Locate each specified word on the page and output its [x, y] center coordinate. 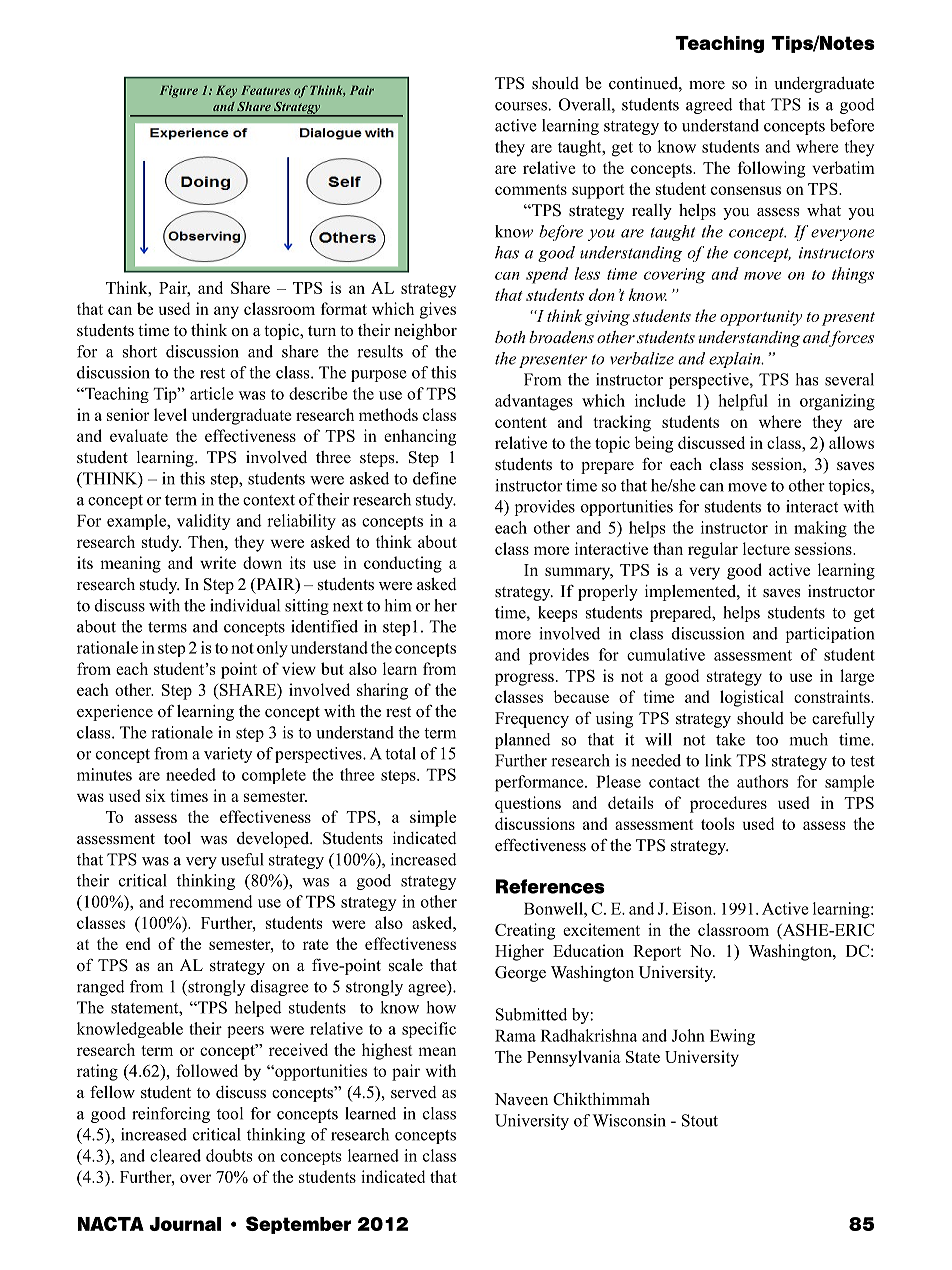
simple [433, 818]
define [434, 478]
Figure [179, 91]
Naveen [521, 1099]
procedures [728, 804]
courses [522, 106]
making [820, 529]
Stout [700, 1120]
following [771, 169]
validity [203, 522]
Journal [185, 1224]
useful [242, 859]
